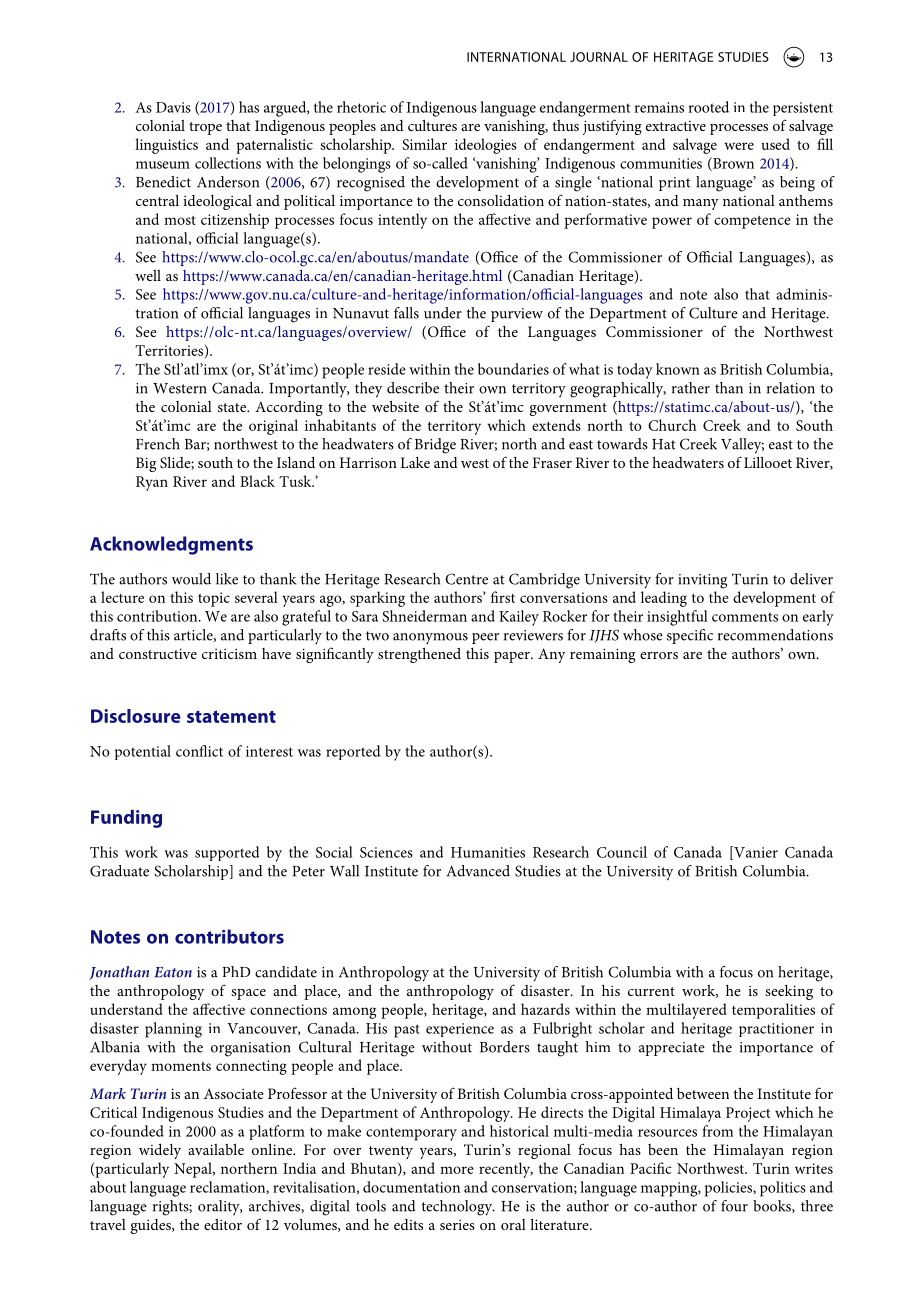 The width and height of the screenshot is (923, 1316). What do you see at coordinates (702, 581) in the screenshot?
I see `inviting` at bounding box center [702, 581].
